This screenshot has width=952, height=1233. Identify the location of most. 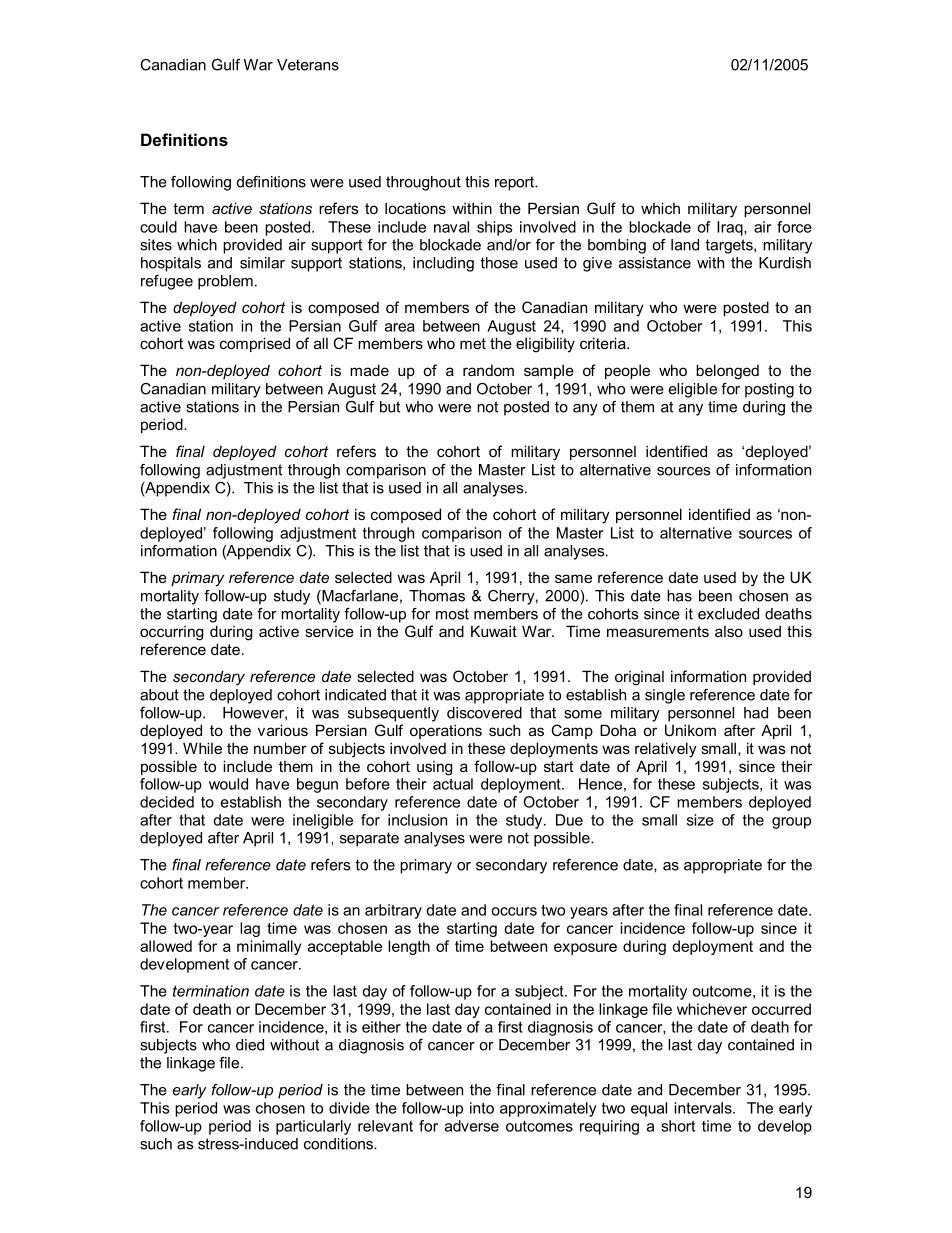
(452, 614).
